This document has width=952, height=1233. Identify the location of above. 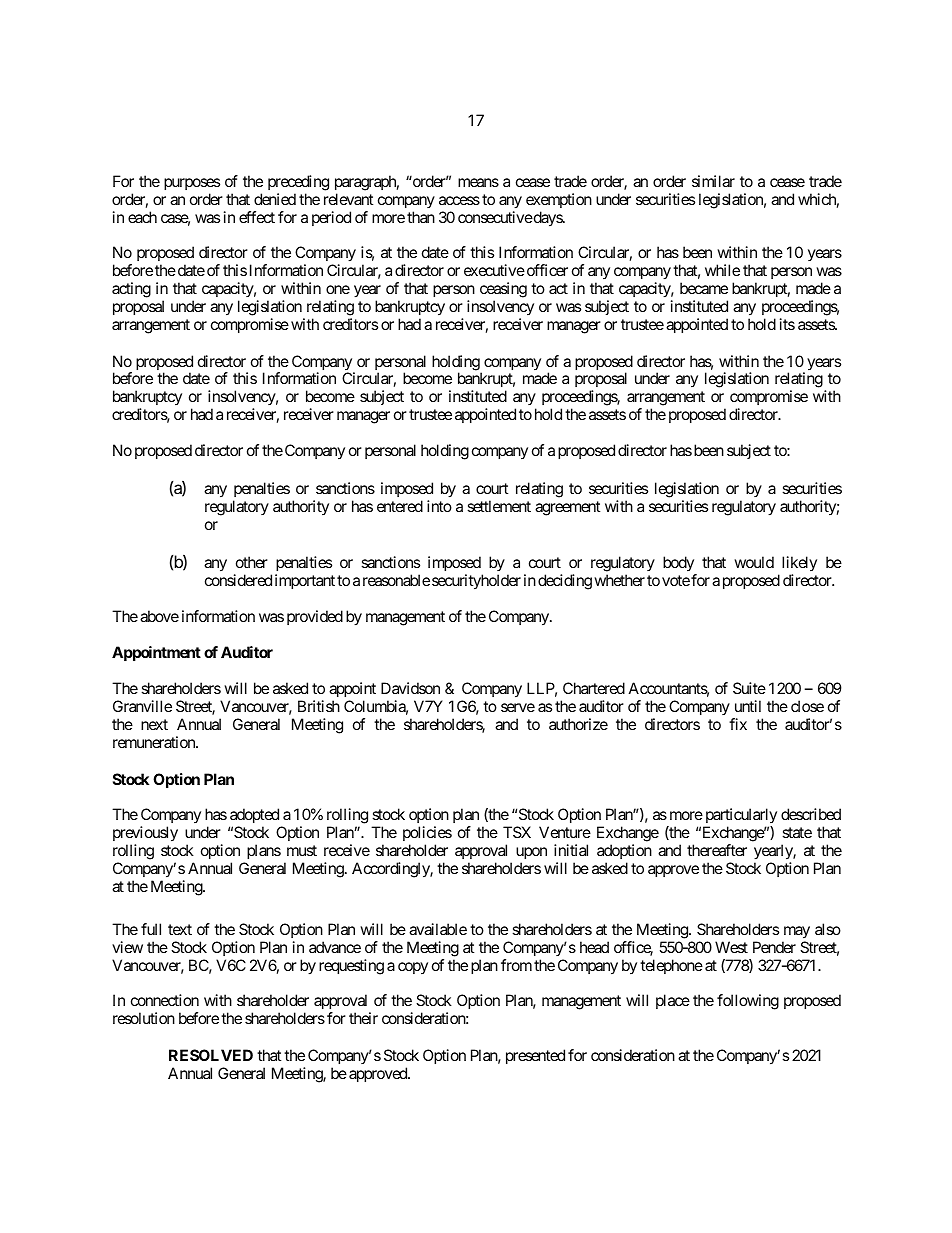
(159, 616).
